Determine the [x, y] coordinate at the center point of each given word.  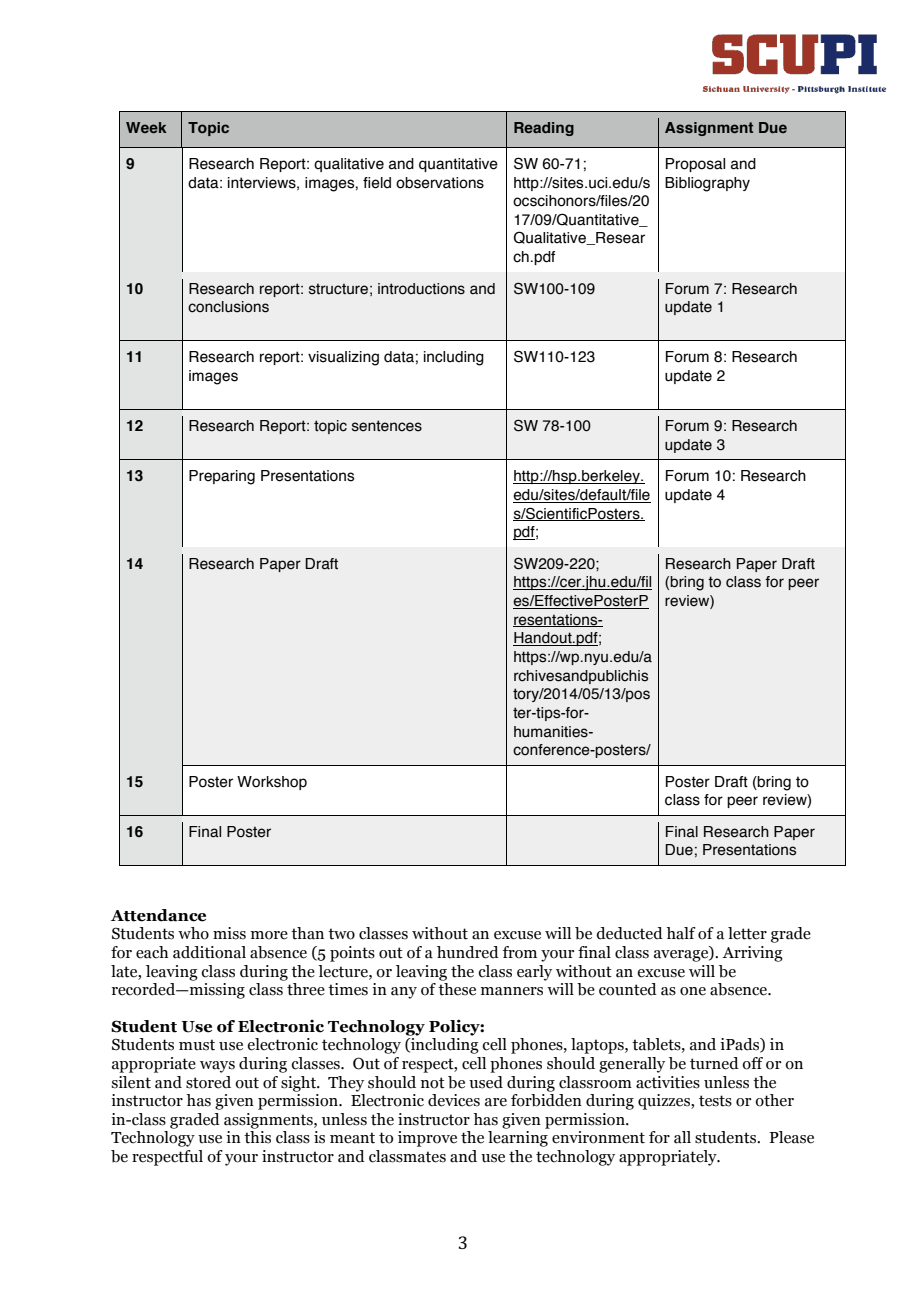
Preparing [222, 477]
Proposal [695, 165]
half [681, 933]
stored [208, 1082]
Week [146, 127]
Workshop [272, 783]
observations [440, 183]
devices [454, 1100]
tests [715, 1101]
